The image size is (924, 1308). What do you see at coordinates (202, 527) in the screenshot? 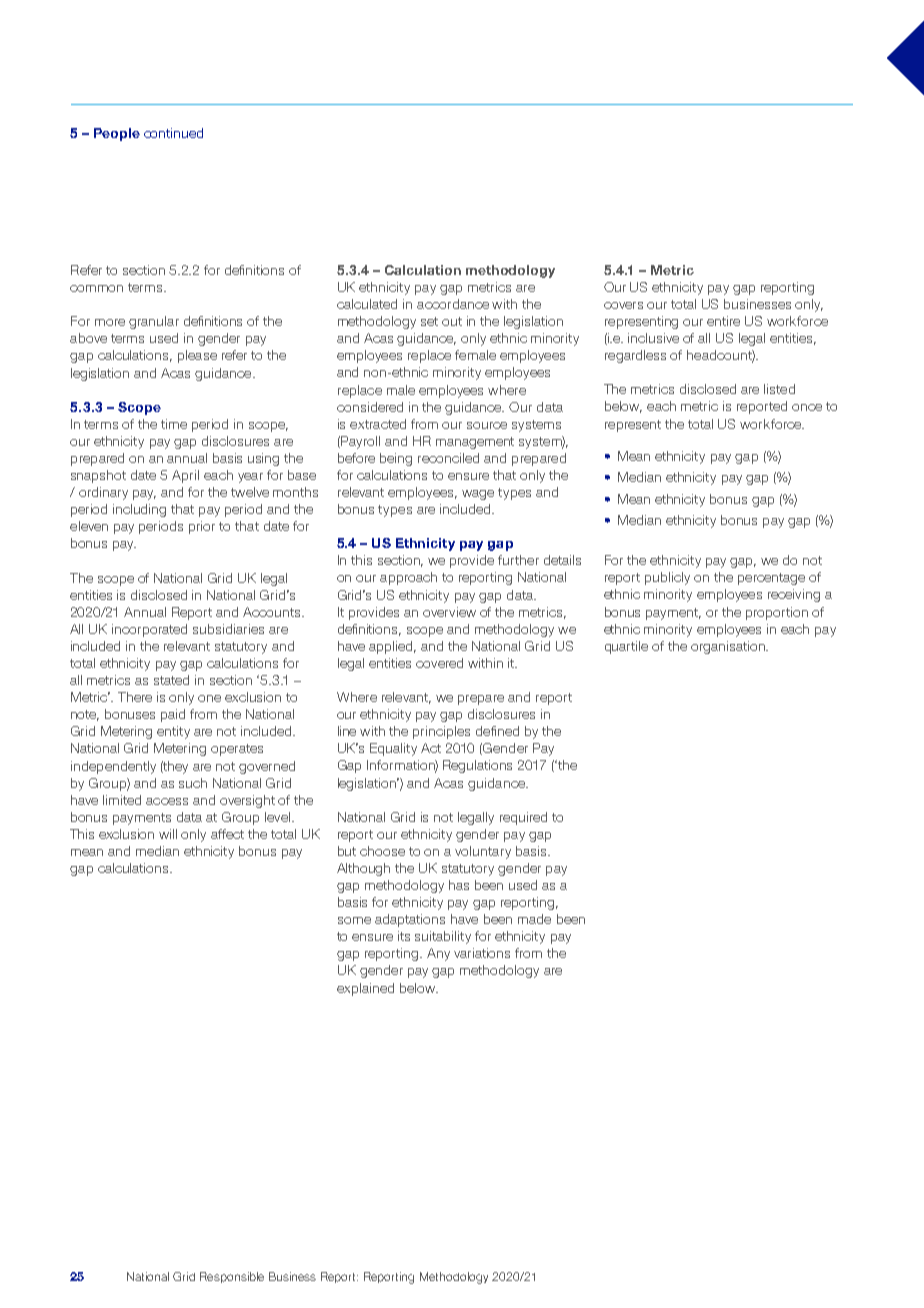
I see `prior` at bounding box center [202, 527].
